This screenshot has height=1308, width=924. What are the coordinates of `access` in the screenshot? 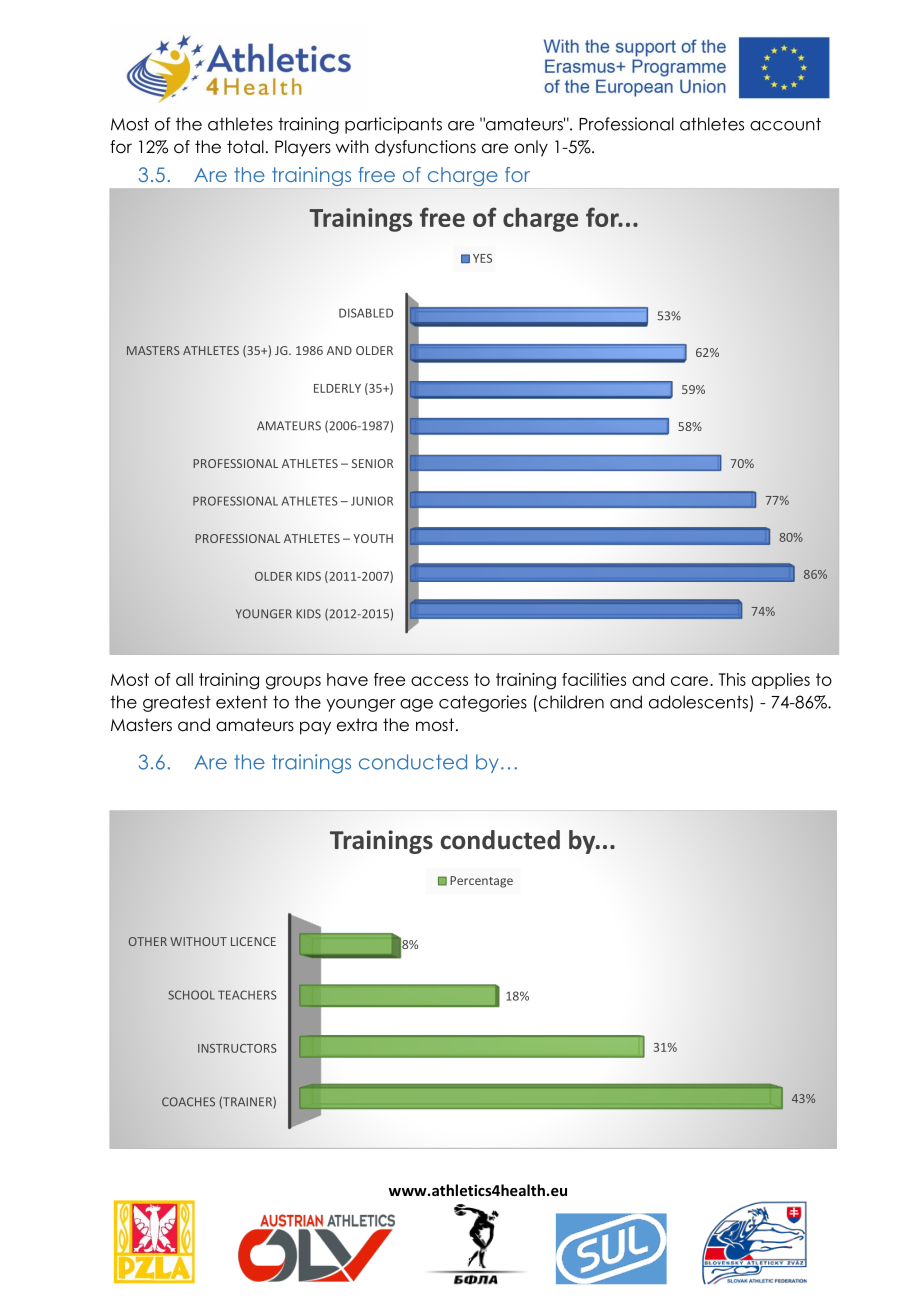 It's located at (439, 681).
